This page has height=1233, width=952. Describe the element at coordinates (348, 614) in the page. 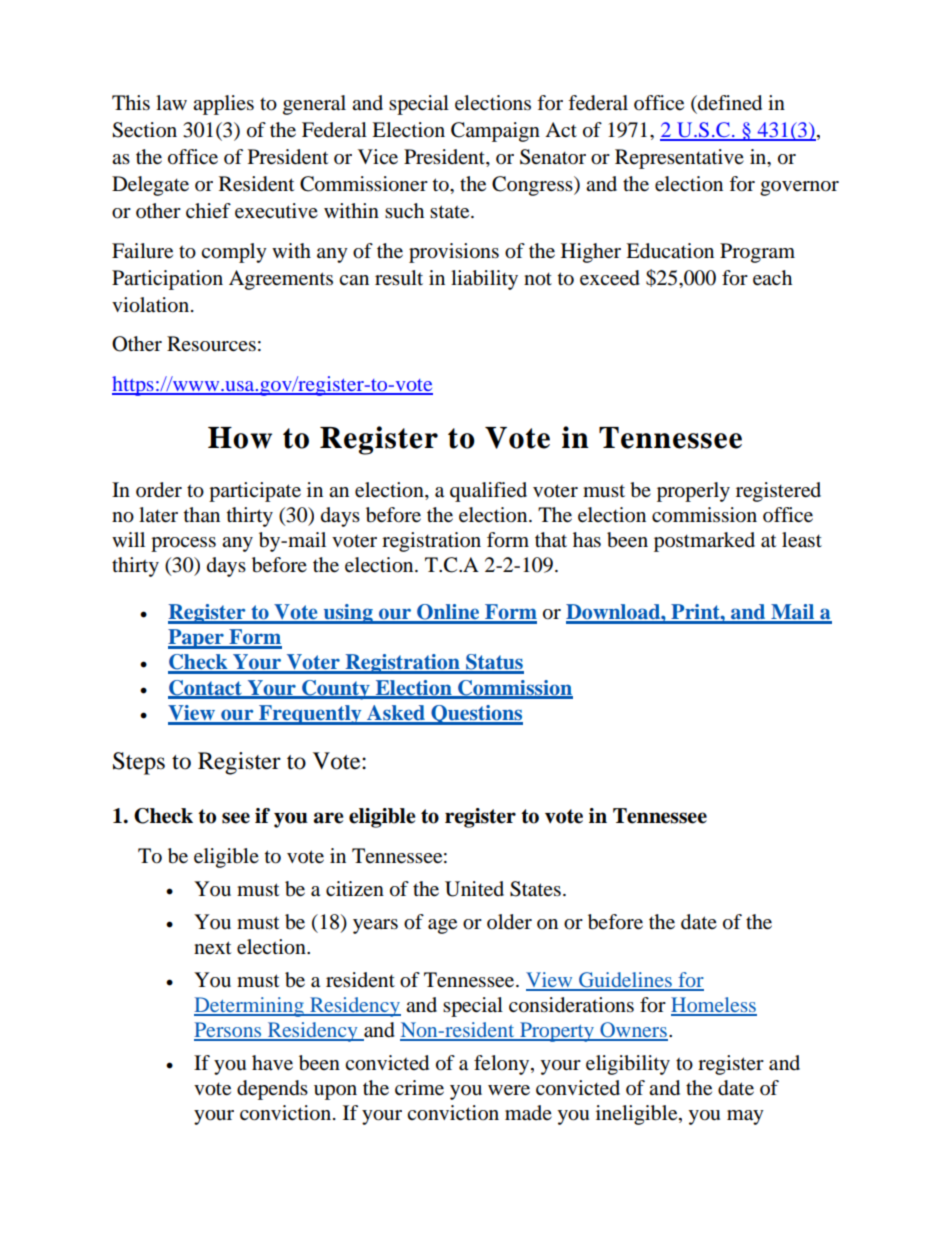

I see `using` at that location.
